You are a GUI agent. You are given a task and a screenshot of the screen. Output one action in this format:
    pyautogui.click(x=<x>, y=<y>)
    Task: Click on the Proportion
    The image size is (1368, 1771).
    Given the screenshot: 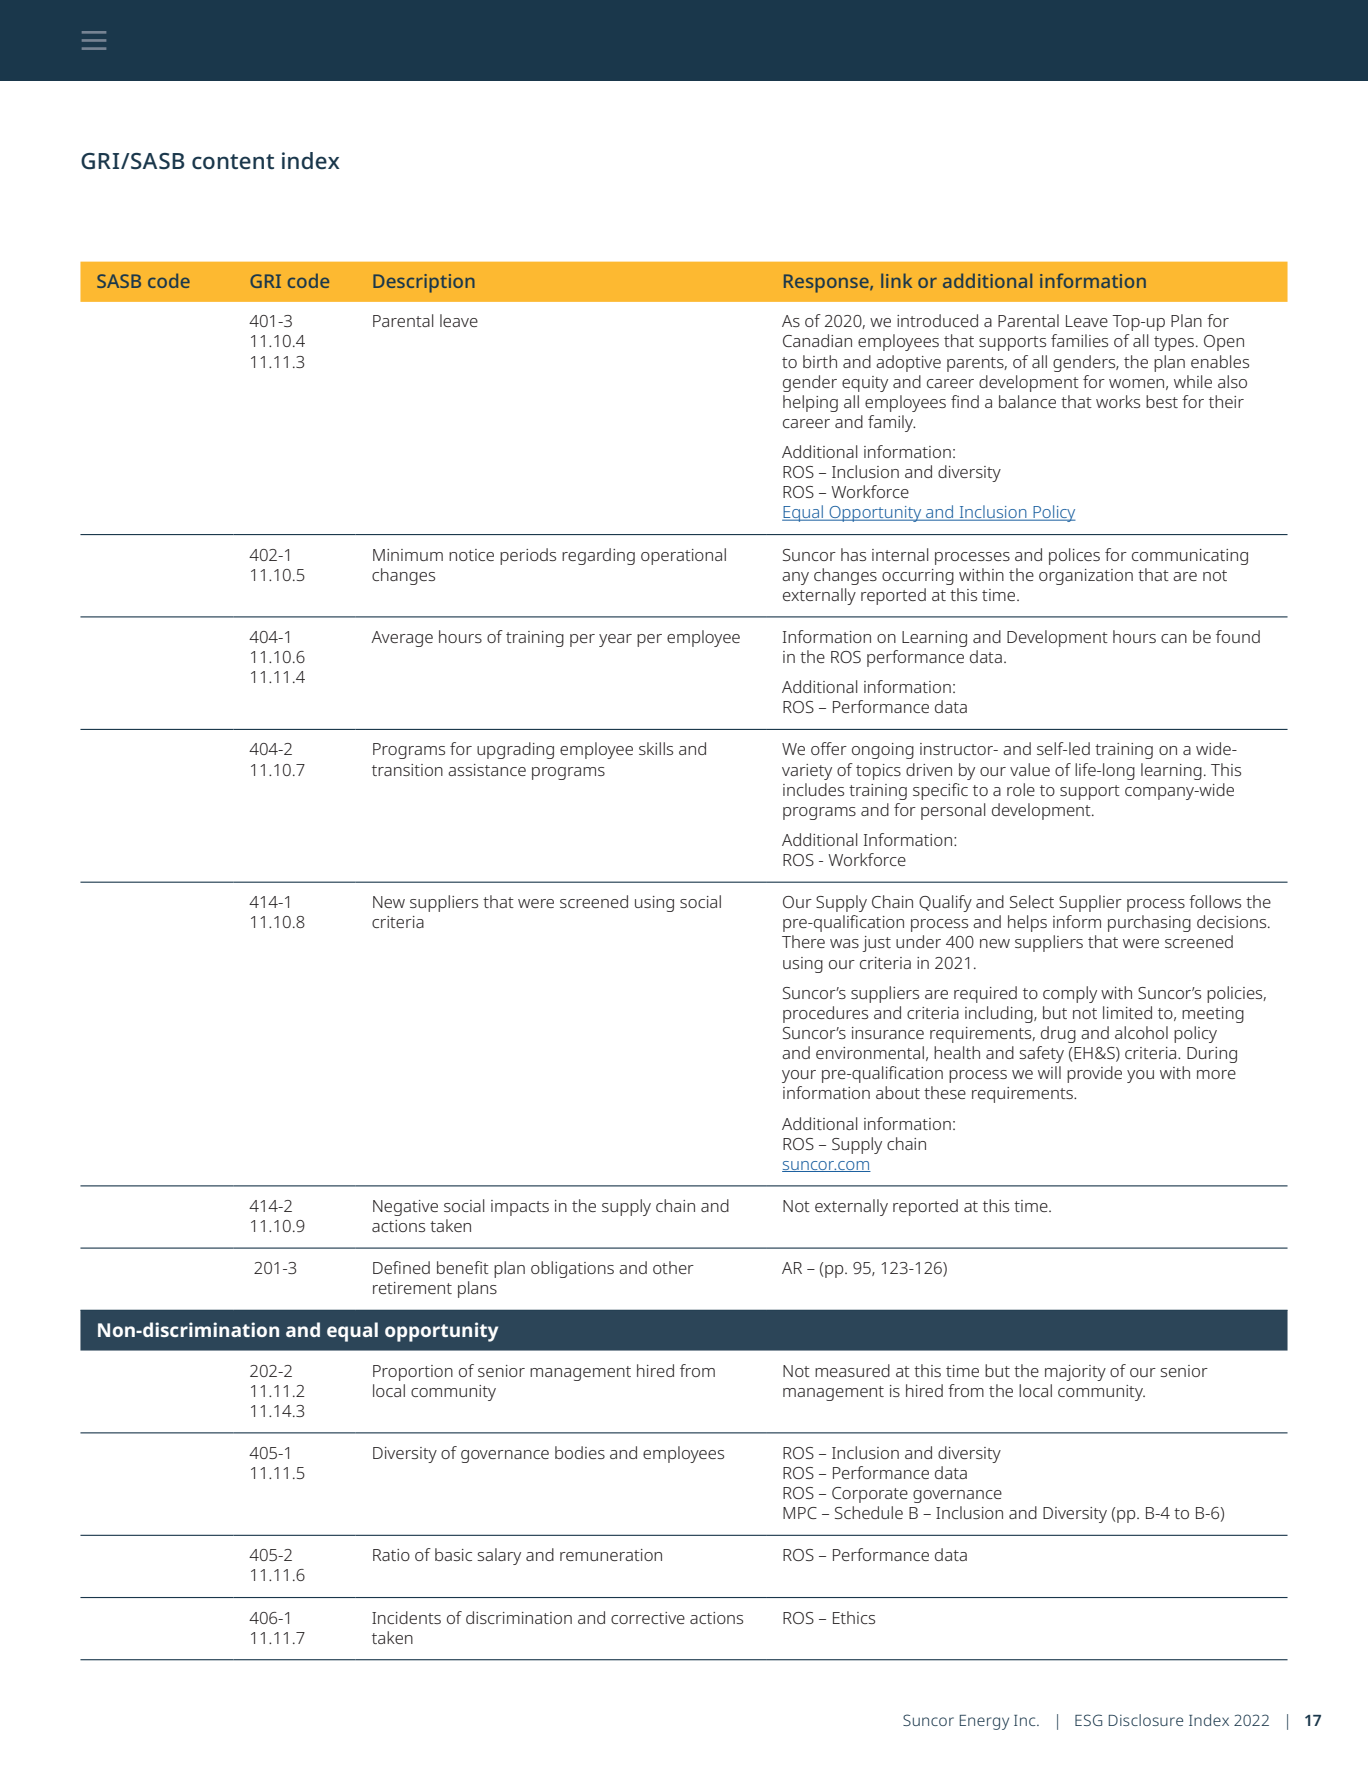 What is the action you would take?
    pyautogui.click(x=413, y=1373)
